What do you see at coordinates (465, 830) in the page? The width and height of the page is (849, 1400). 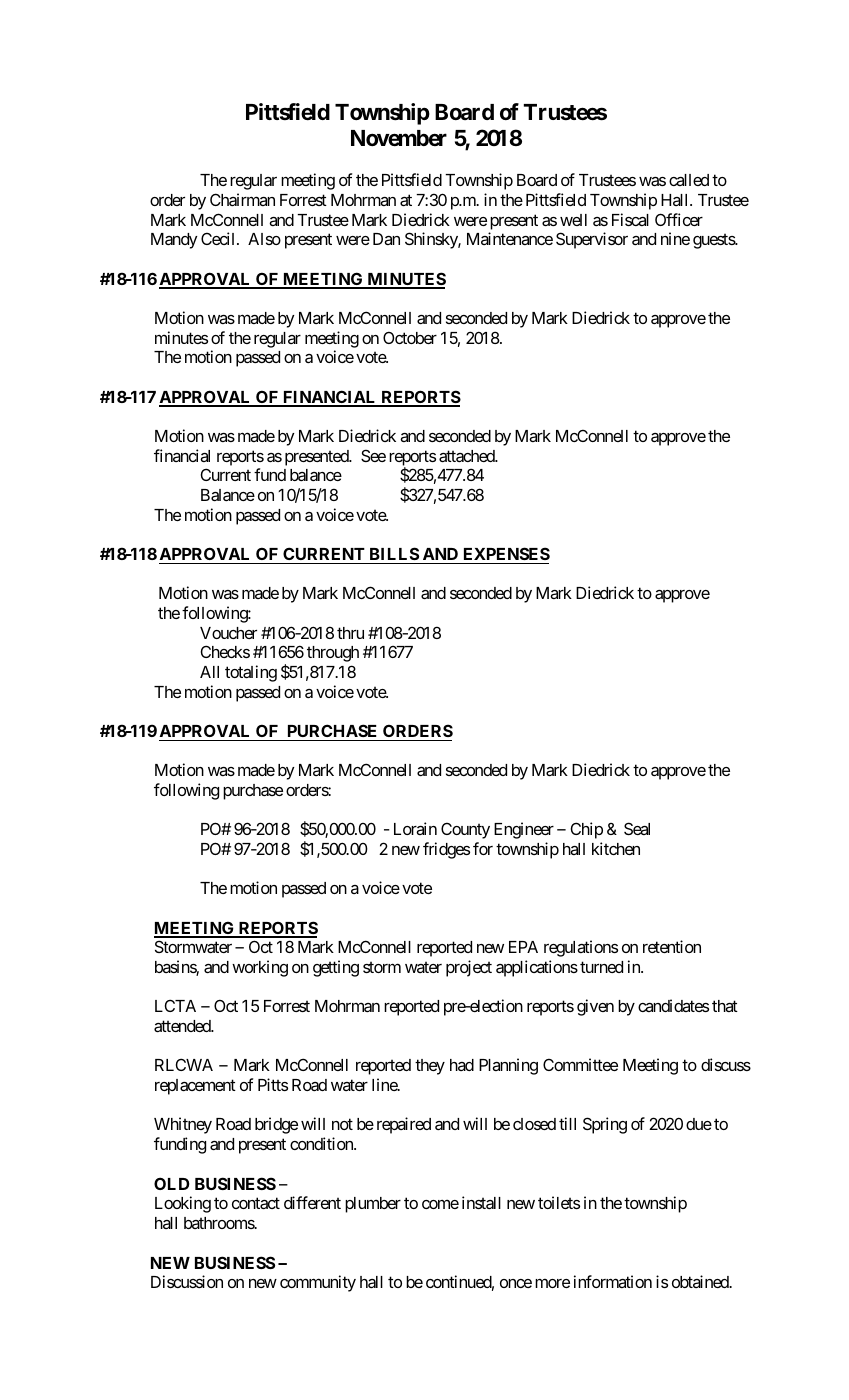 I see `County` at bounding box center [465, 830].
